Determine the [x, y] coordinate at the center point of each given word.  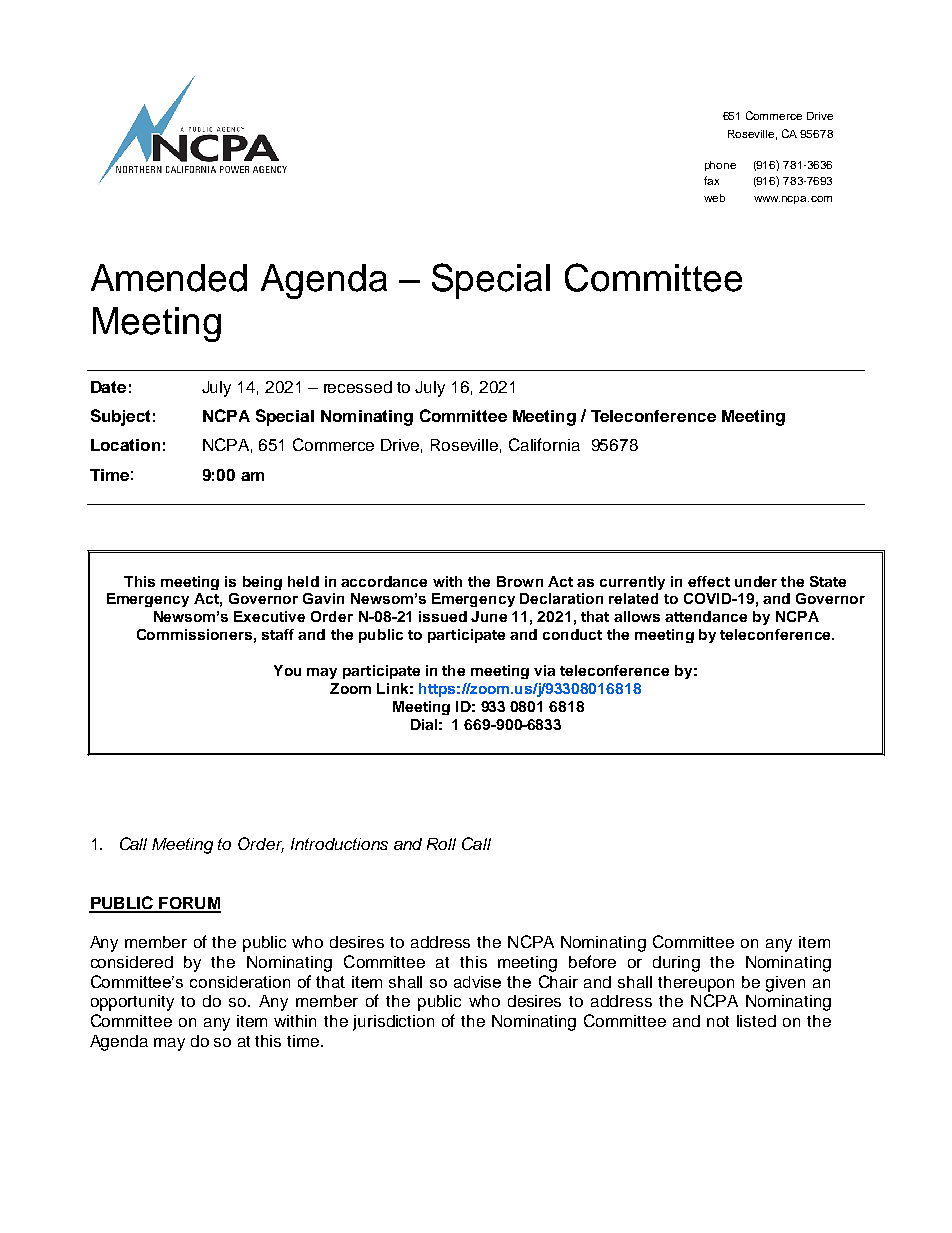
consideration [240, 982]
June [489, 616]
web [714, 198]
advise [477, 982]
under [756, 581]
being [262, 583]
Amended [169, 278]
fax [711, 180]
